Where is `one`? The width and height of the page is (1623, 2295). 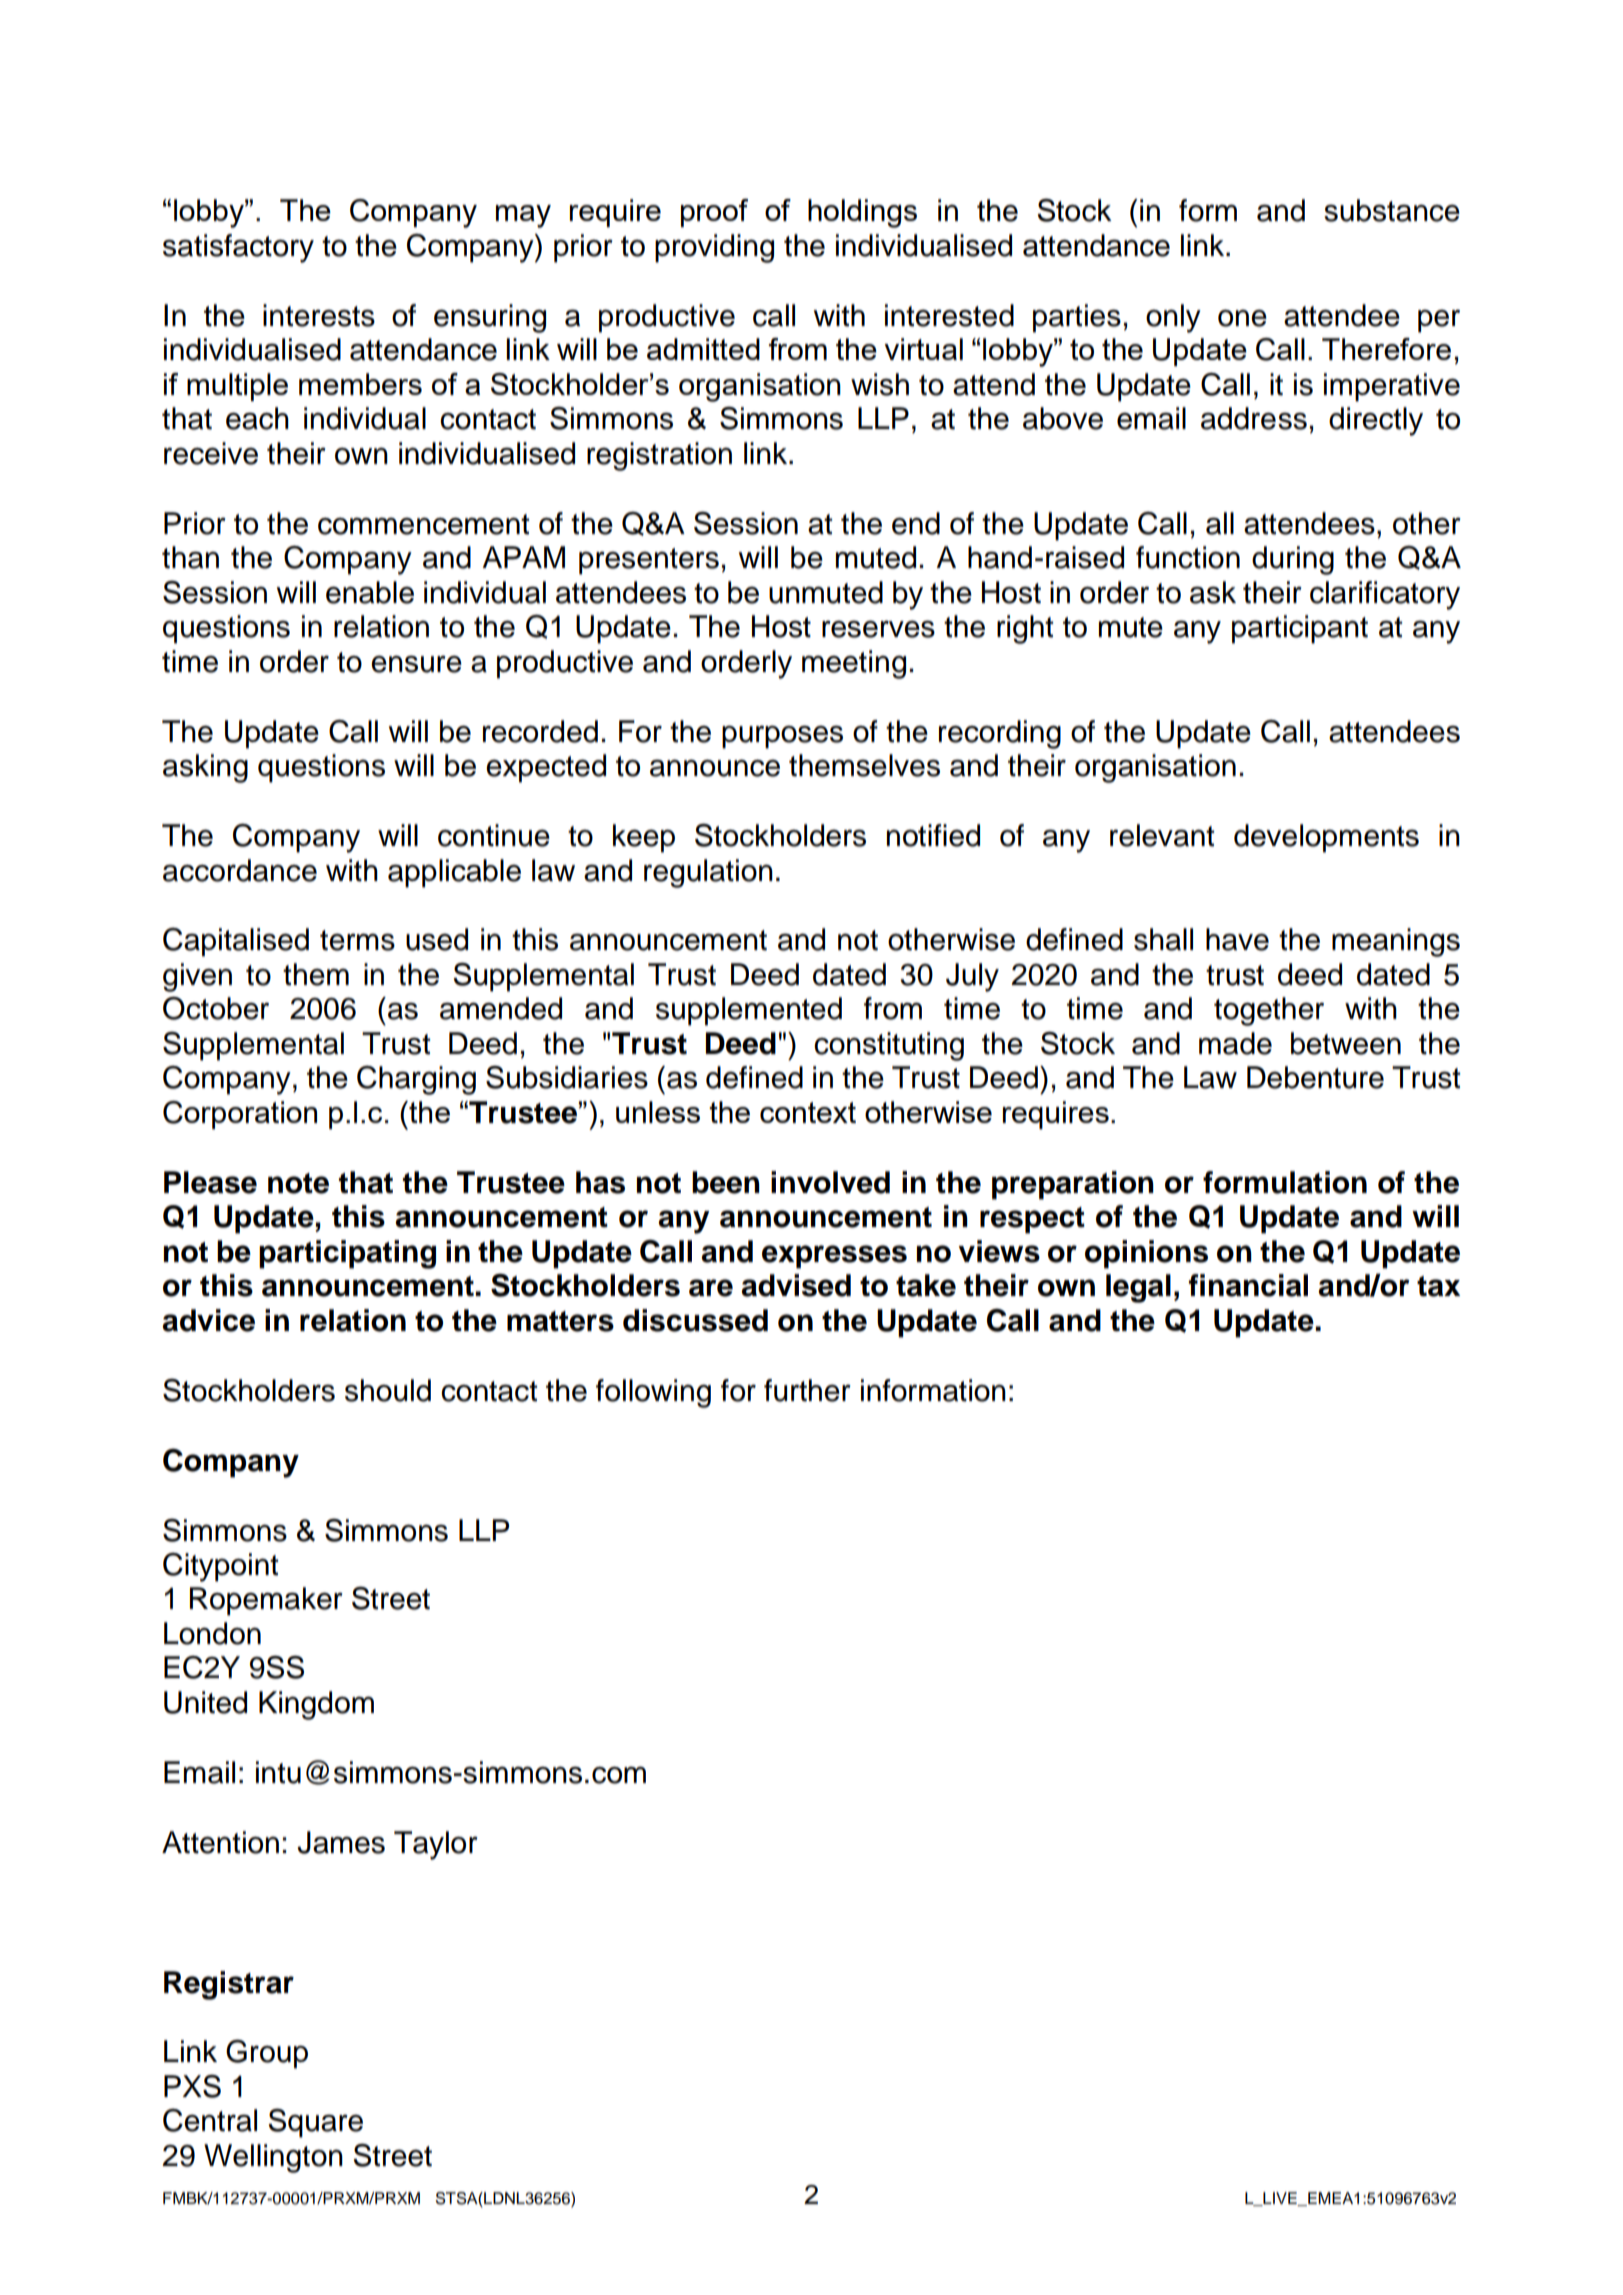
one is located at coordinates (1242, 318).
